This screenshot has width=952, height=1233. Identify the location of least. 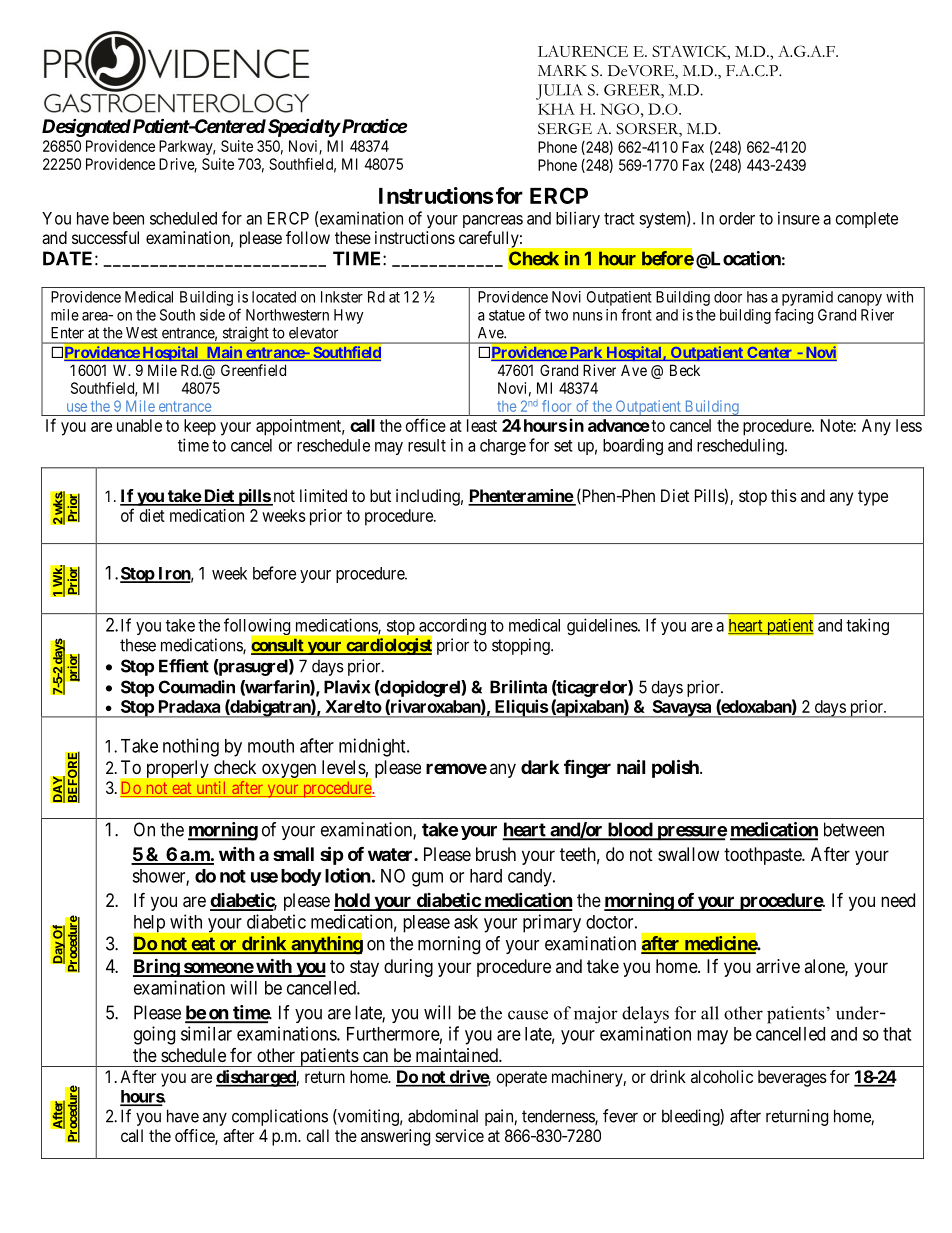
(482, 425).
